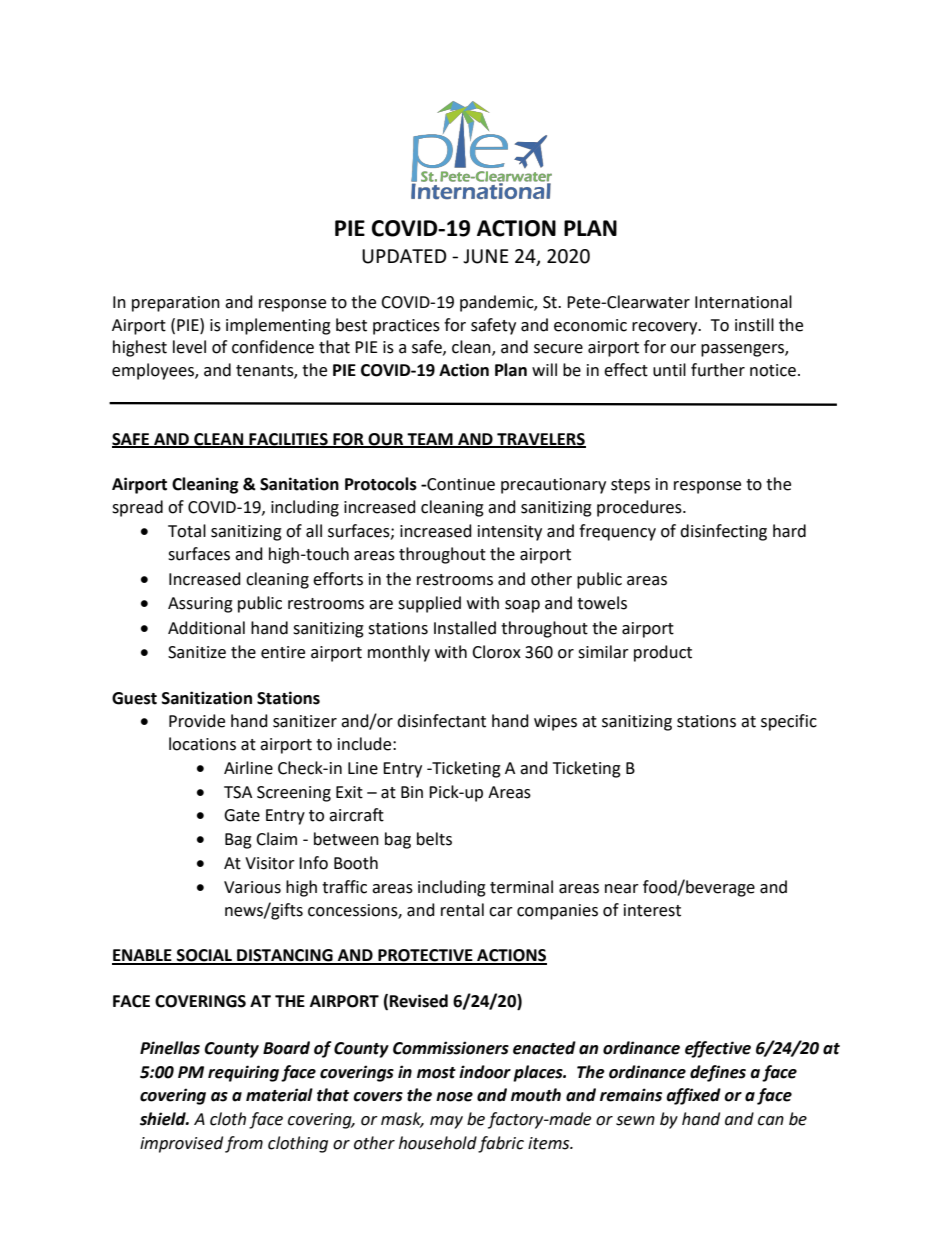 The image size is (952, 1233). What do you see at coordinates (446, 1122) in the screenshot?
I see `may` at bounding box center [446, 1122].
